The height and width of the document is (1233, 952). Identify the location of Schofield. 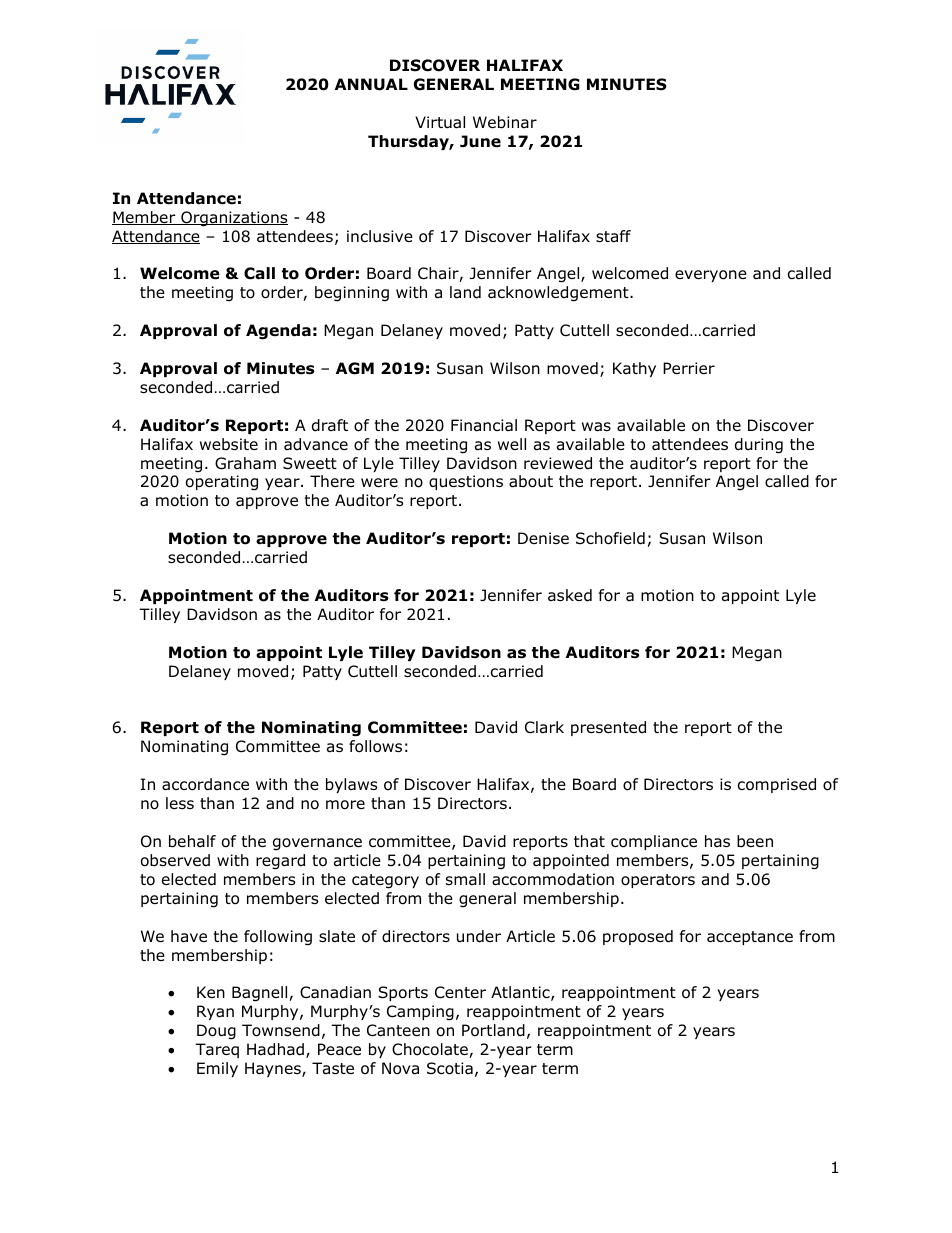
(610, 538).
